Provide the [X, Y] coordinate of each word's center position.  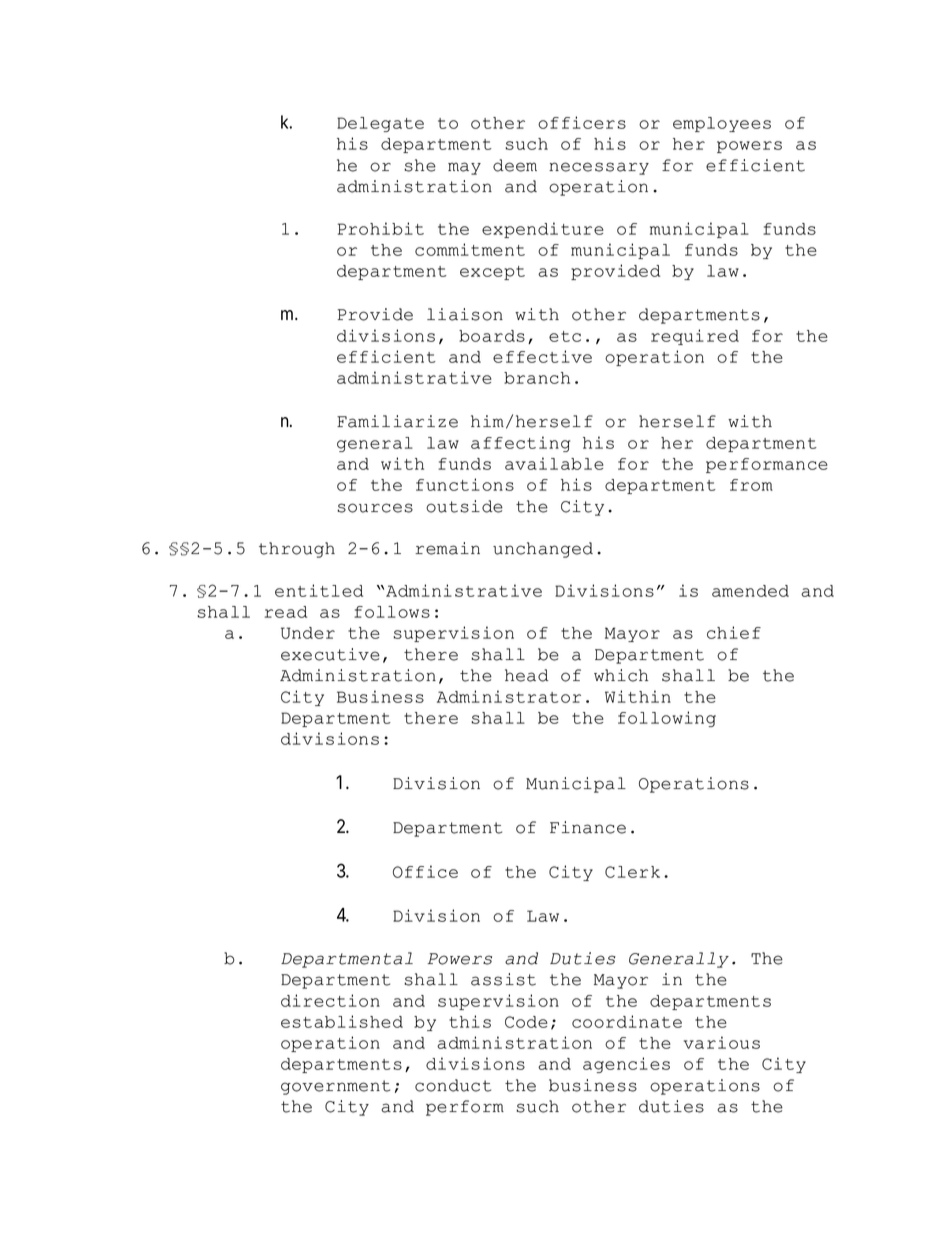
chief [734, 632]
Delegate [380, 124]
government [335, 1087]
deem [515, 165]
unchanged [543, 550]
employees [722, 124]
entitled [319, 590]
